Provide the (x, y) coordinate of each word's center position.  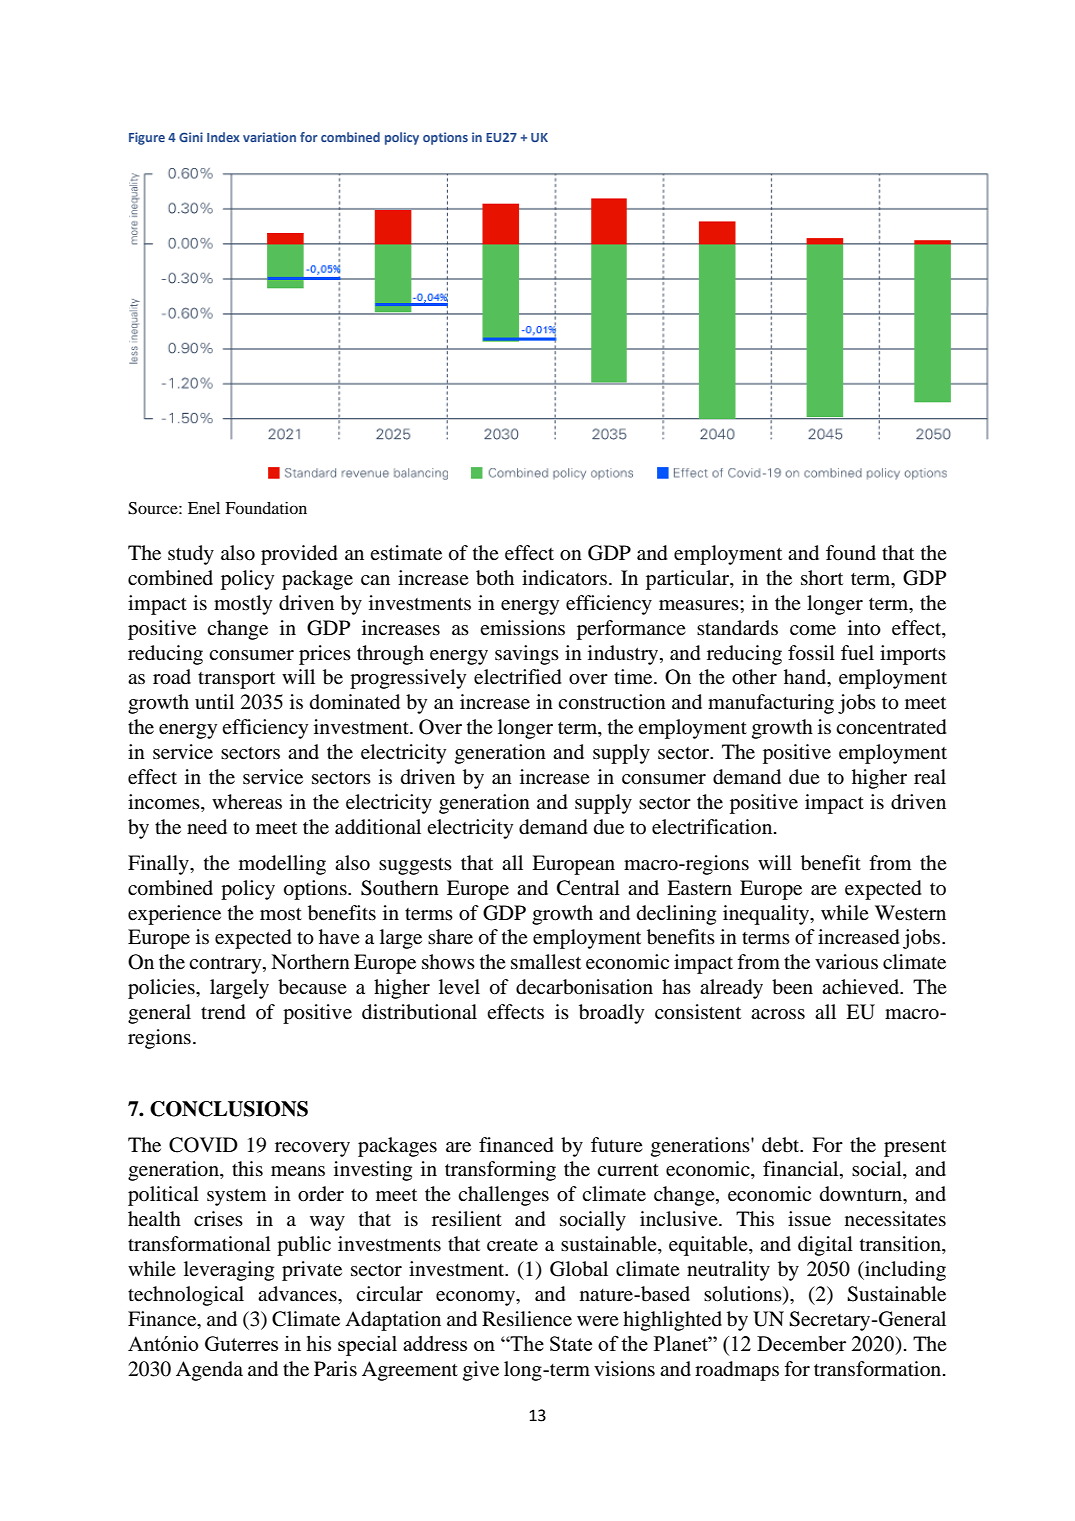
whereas (247, 801)
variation (269, 137)
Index (223, 137)
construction (612, 702)
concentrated (891, 727)
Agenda (209, 1371)
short (822, 578)
